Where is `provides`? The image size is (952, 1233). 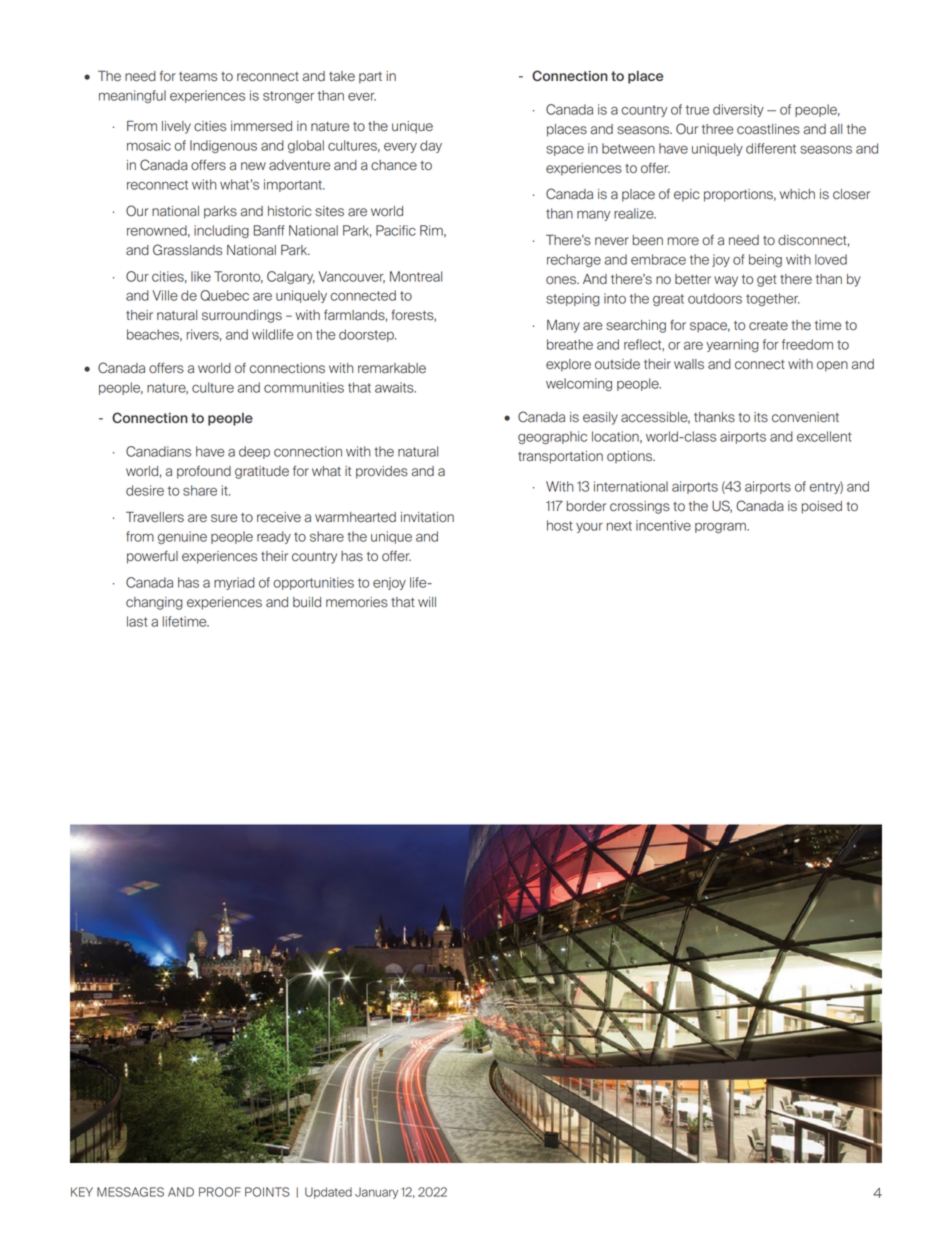 provides is located at coordinates (382, 472).
